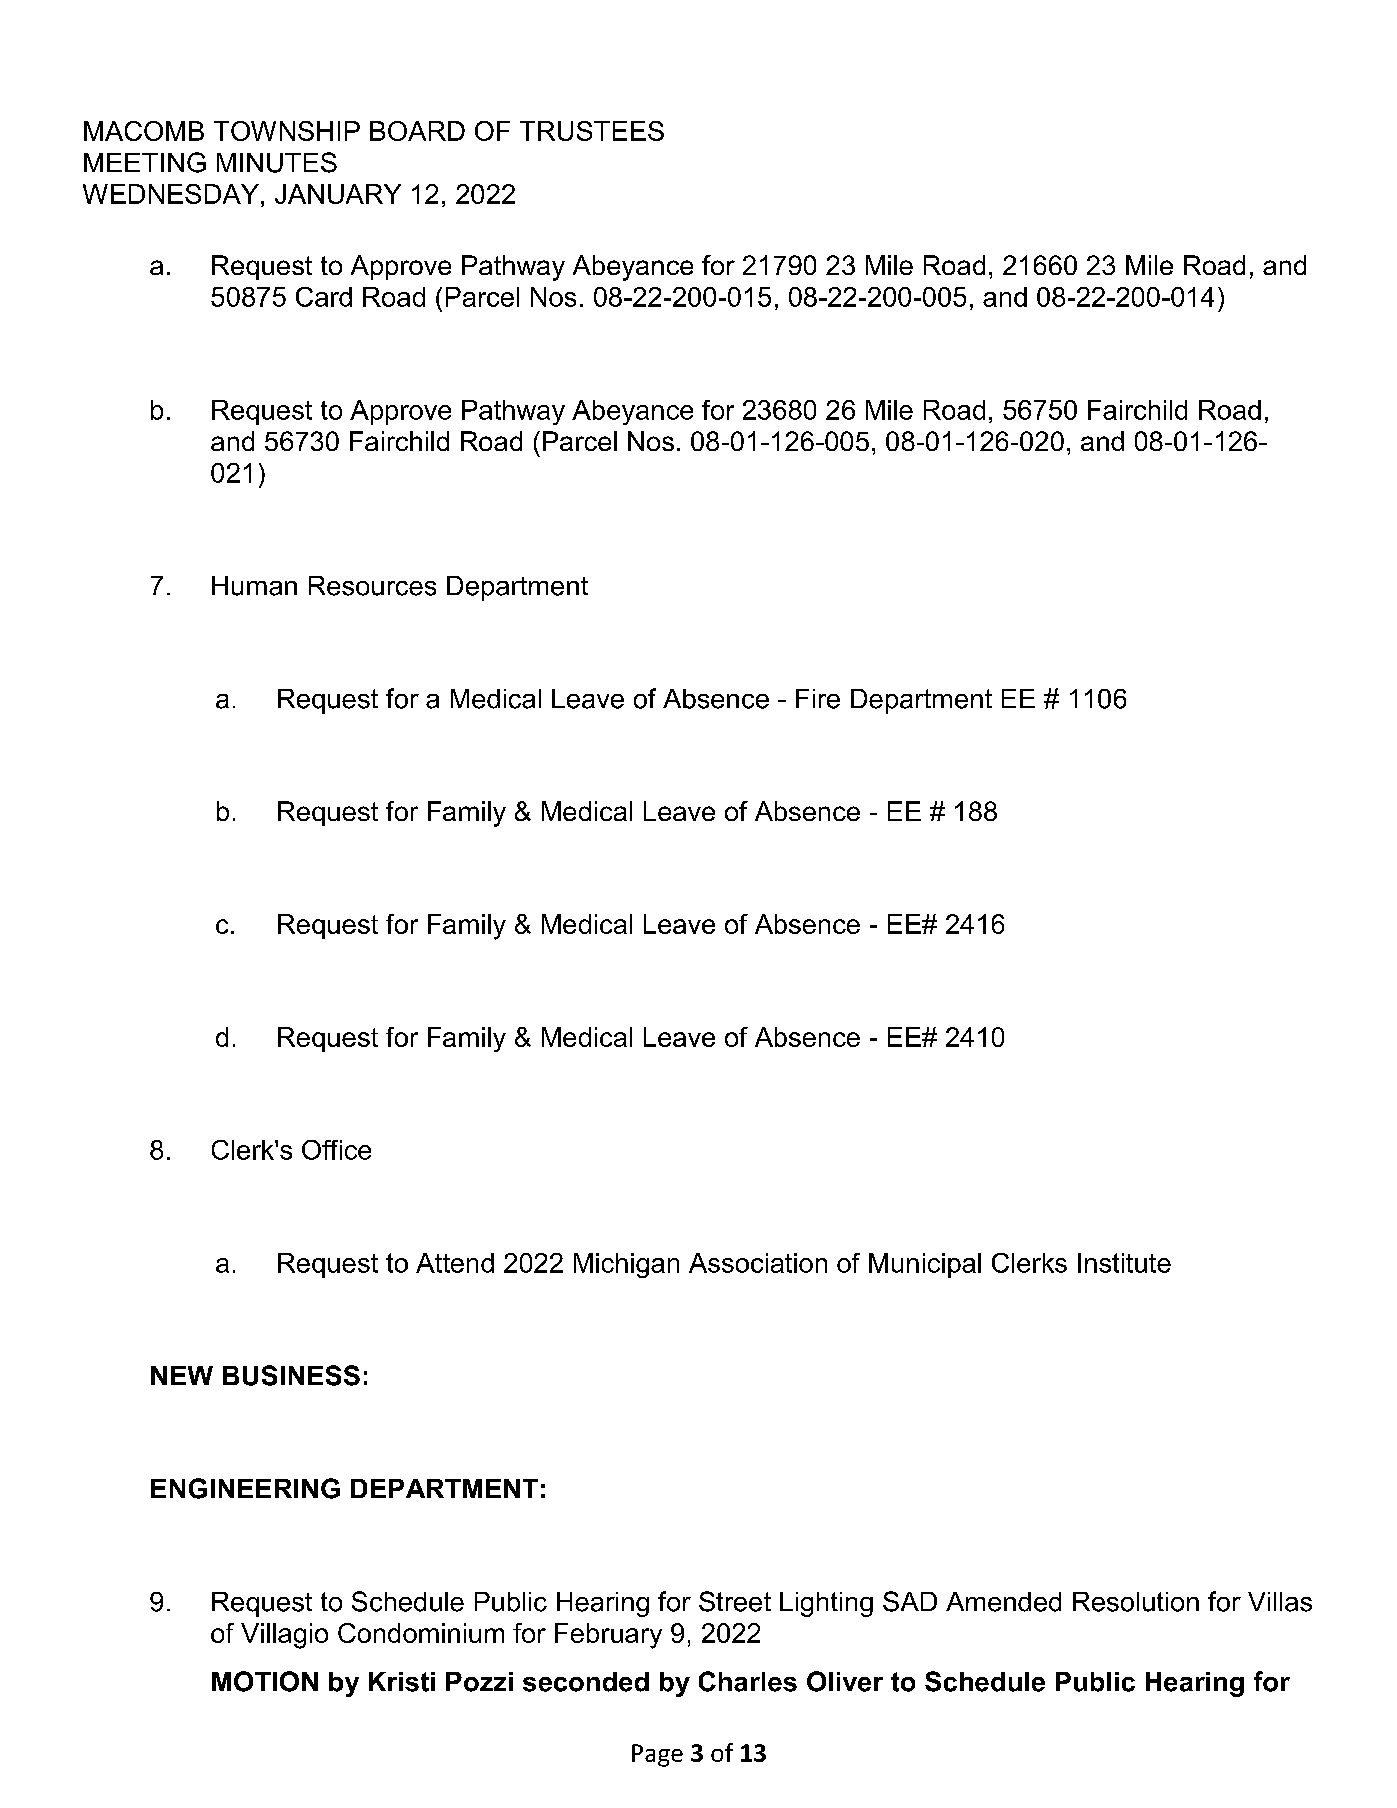 This screenshot has height=1808, width=1397. What do you see at coordinates (818, 699) in the screenshot?
I see `Fire` at bounding box center [818, 699].
